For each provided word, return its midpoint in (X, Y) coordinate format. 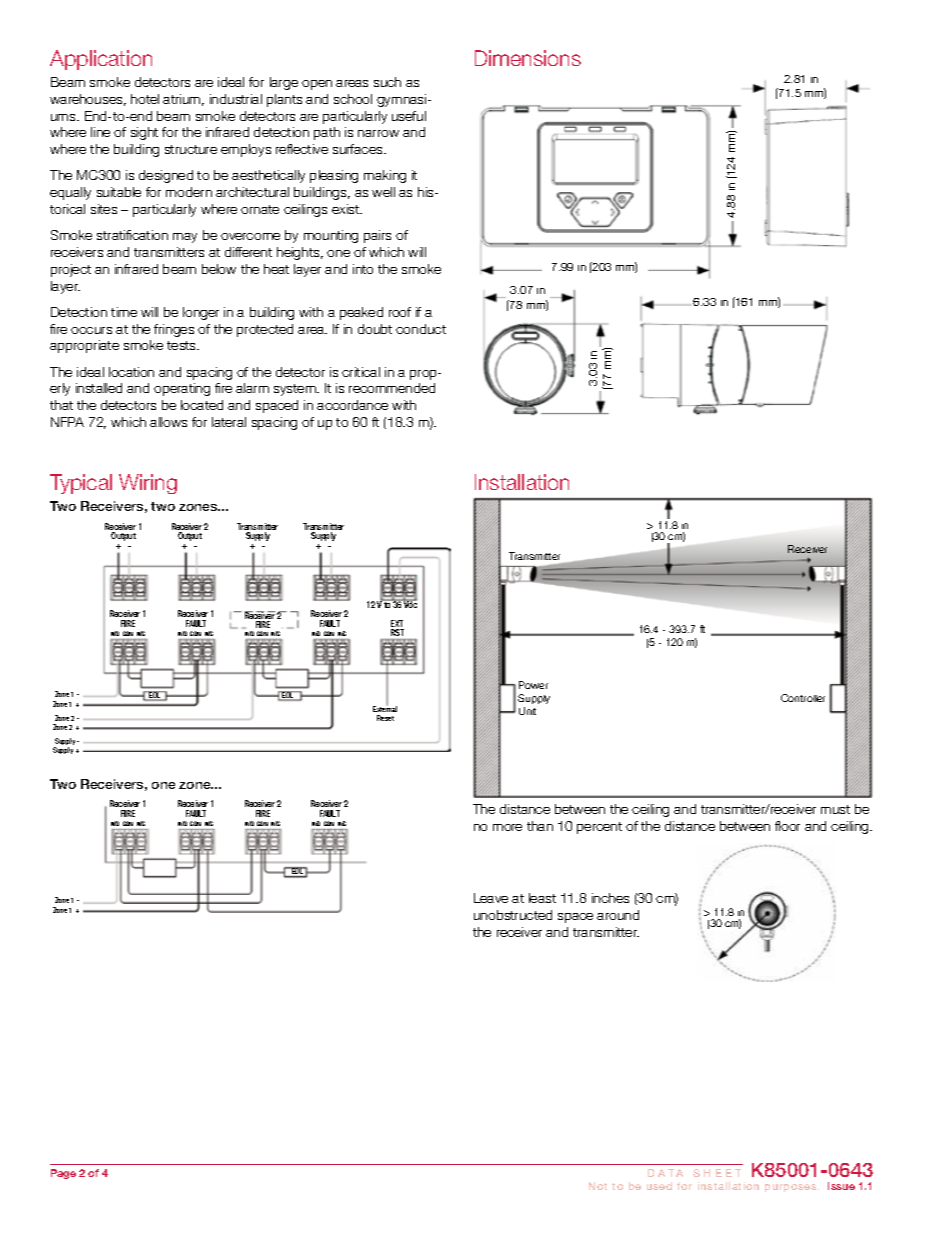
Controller (803, 698)
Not (598, 1186)
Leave (491, 898)
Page (63, 1174)
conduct (421, 329)
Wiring (148, 484)
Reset (385, 718)
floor (787, 826)
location (131, 372)
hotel (145, 99)
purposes (792, 1188)
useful (409, 116)
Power (533, 685)
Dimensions (528, 58)
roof (400, 312)
